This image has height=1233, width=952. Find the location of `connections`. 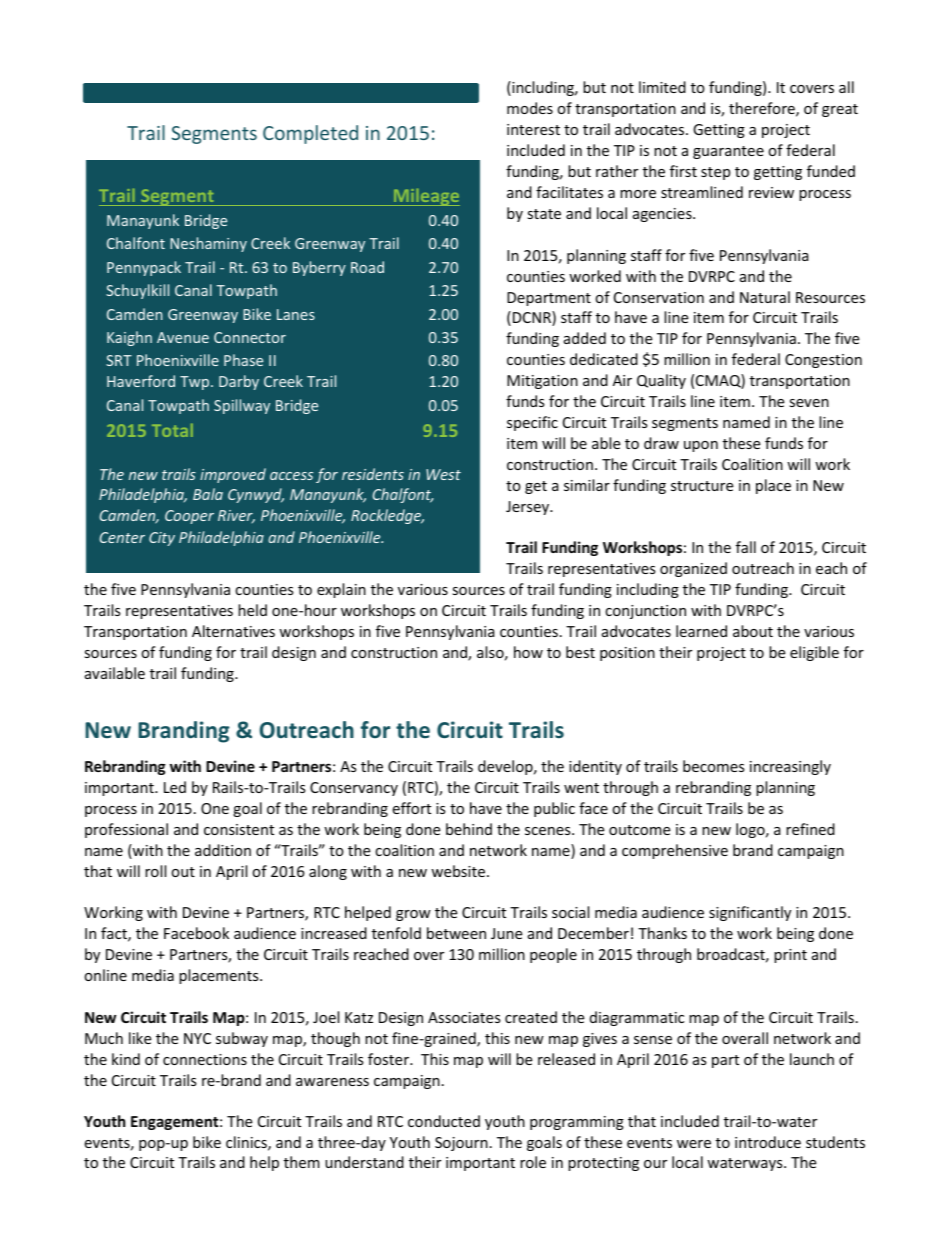

connections is located at coordinates (205, 1059).
